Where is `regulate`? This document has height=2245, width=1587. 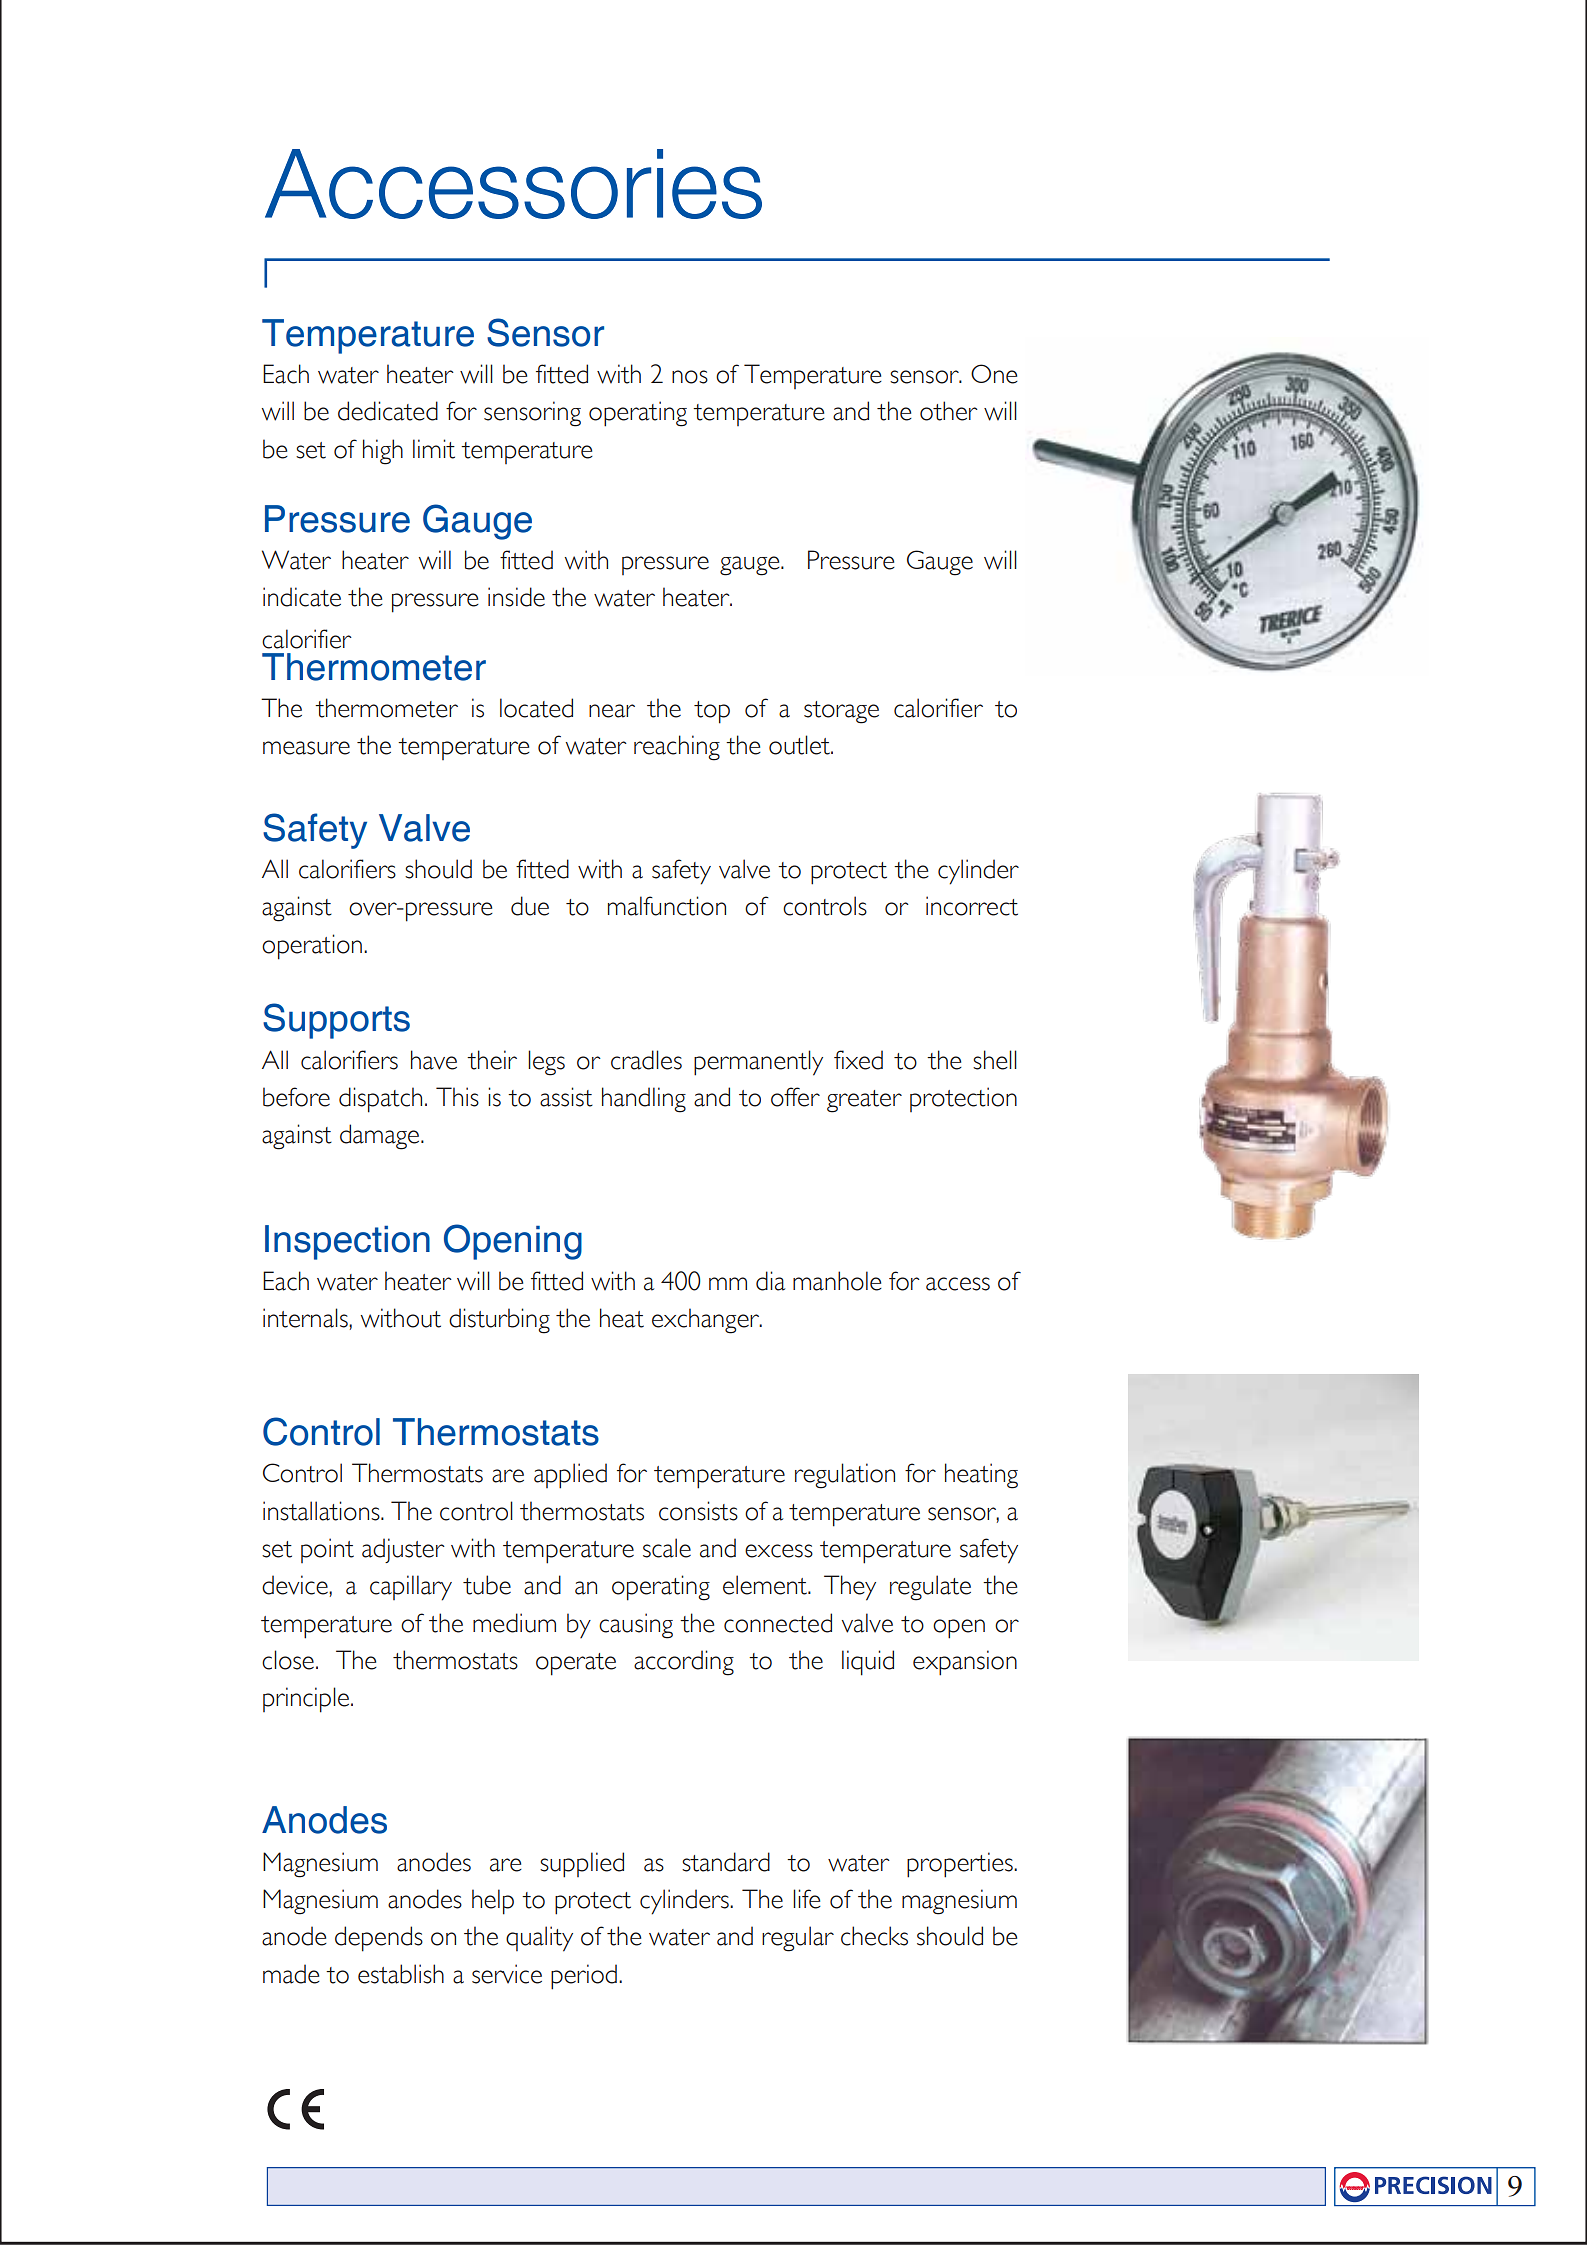
regulate is located at coordinates (930, 1588).
